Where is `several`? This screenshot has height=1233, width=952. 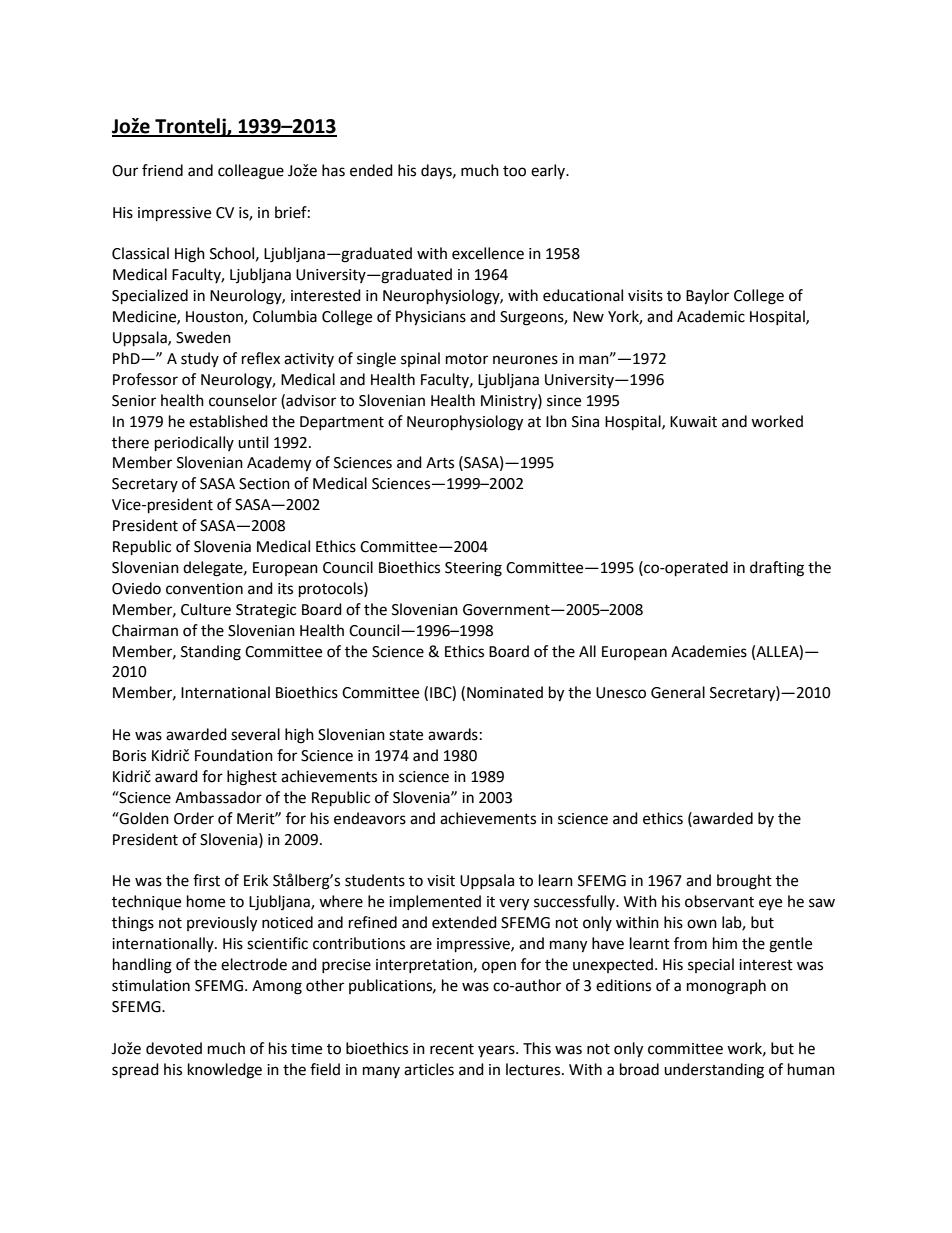
several is located at coordinates (255, 734).
